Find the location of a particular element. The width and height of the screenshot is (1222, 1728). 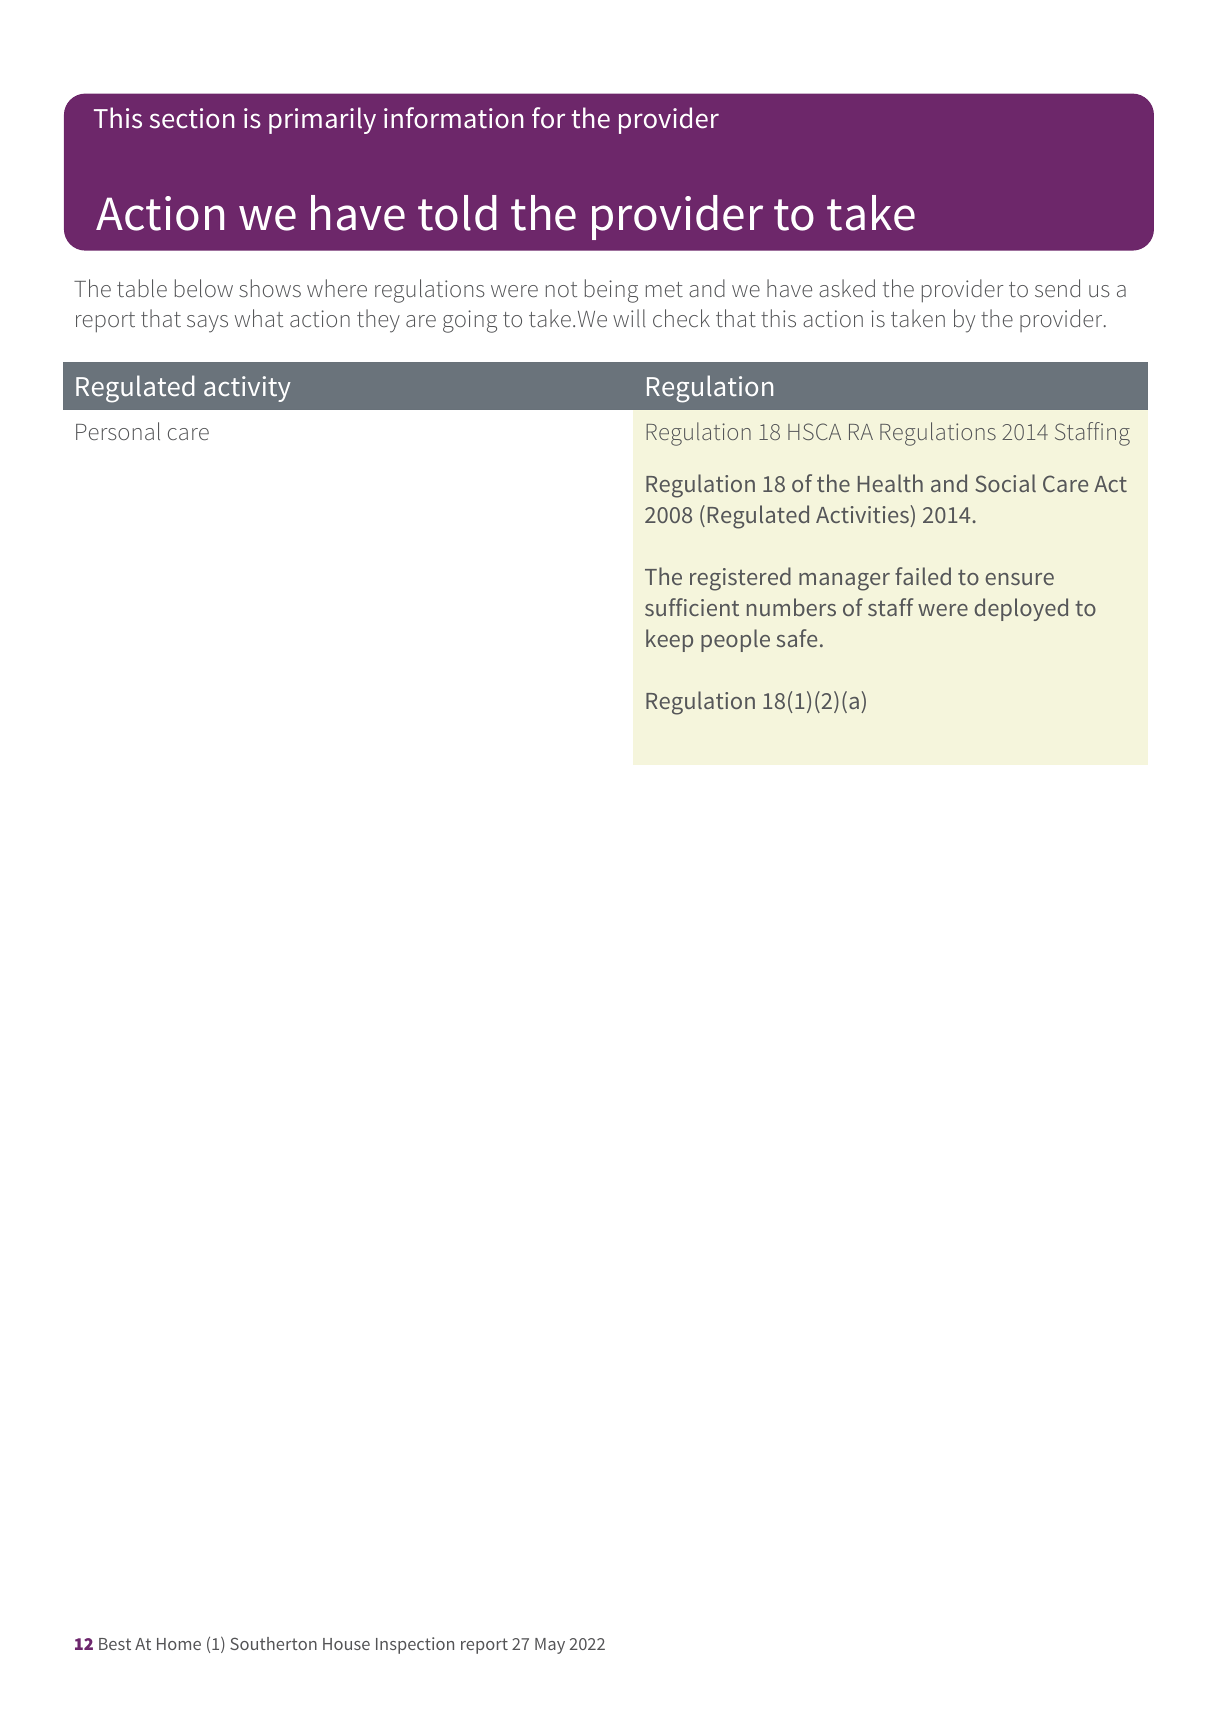

asked is located at coordinates (847, 288).
